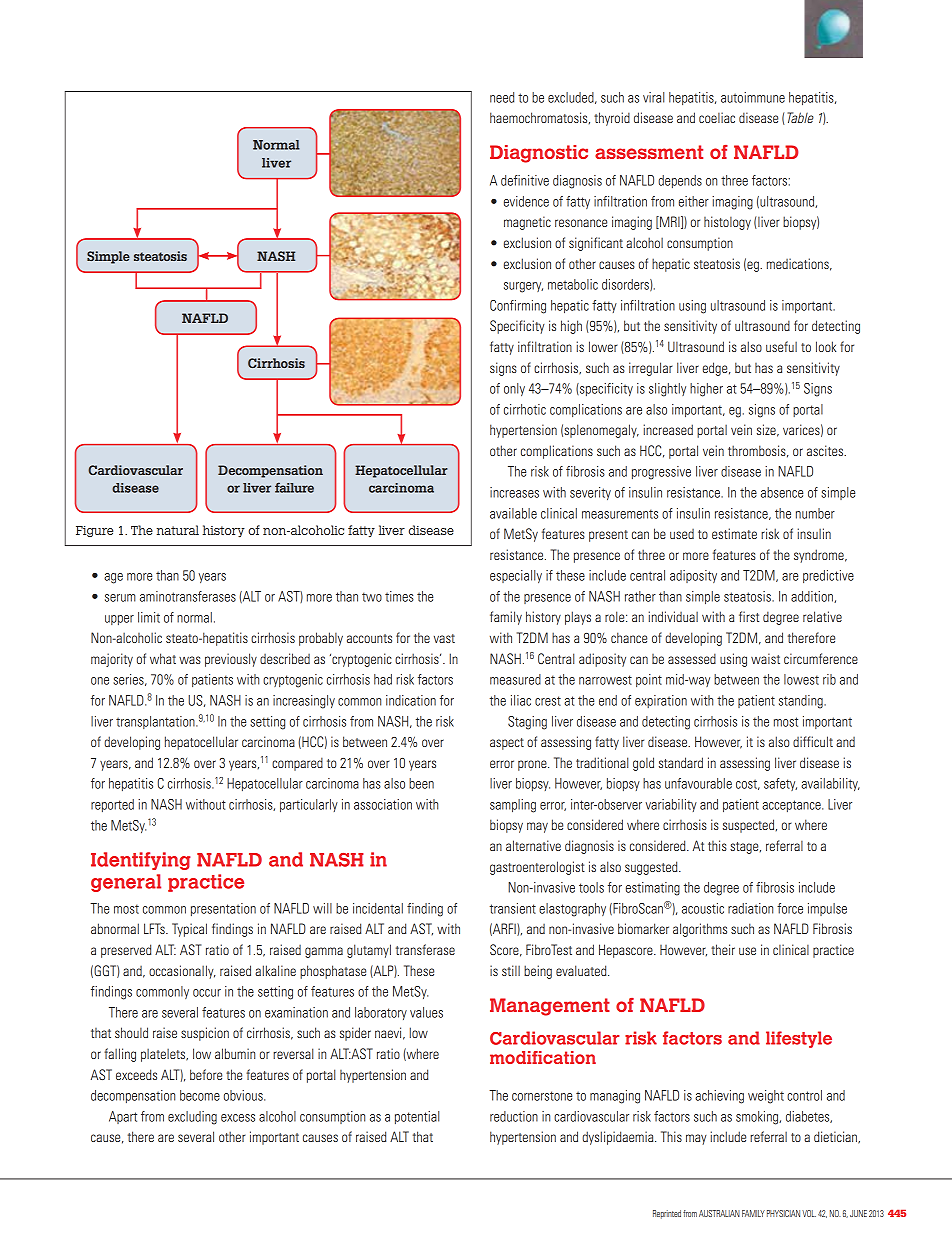  I want to click on need, so click(502, 97).
